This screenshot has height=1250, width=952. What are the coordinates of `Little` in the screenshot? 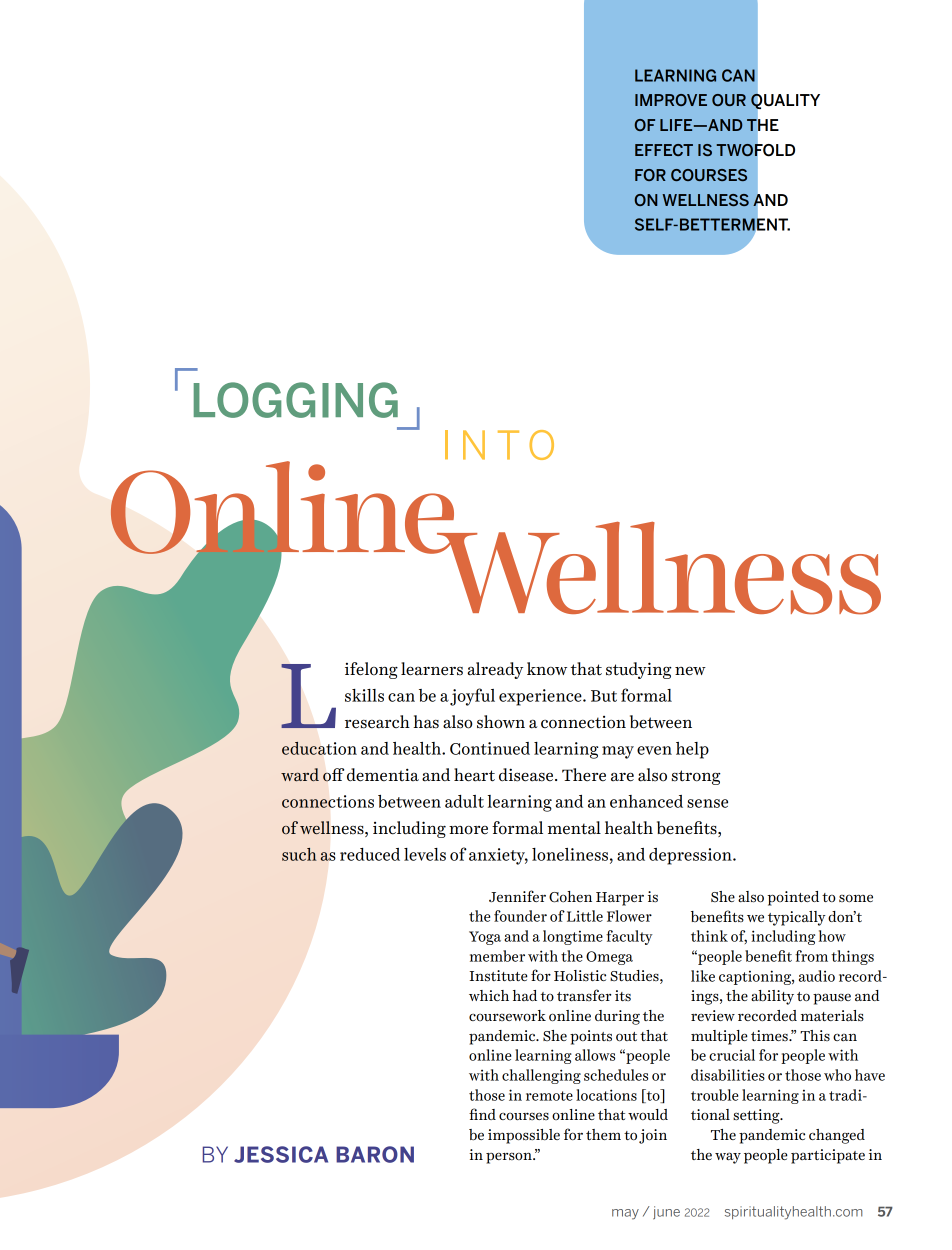 It's located at (585, 916).
